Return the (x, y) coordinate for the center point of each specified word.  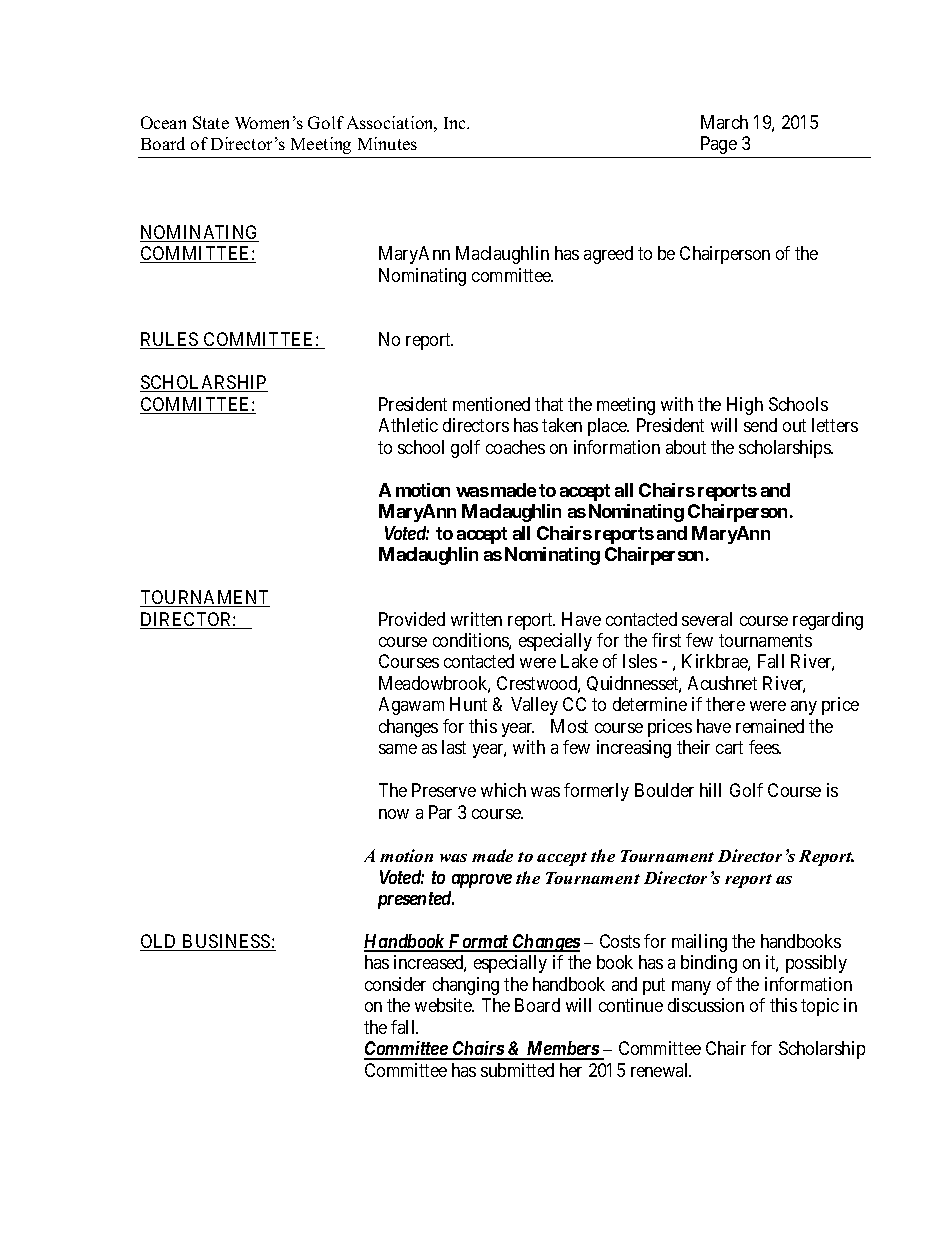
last (454, 747)
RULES (170, 340)
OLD (160, 942)
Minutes (387, 143)
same (398, 749)
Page (718, 147)
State (211, 122)
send (760, 425)
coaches (515, 447)
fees (764, 747)
